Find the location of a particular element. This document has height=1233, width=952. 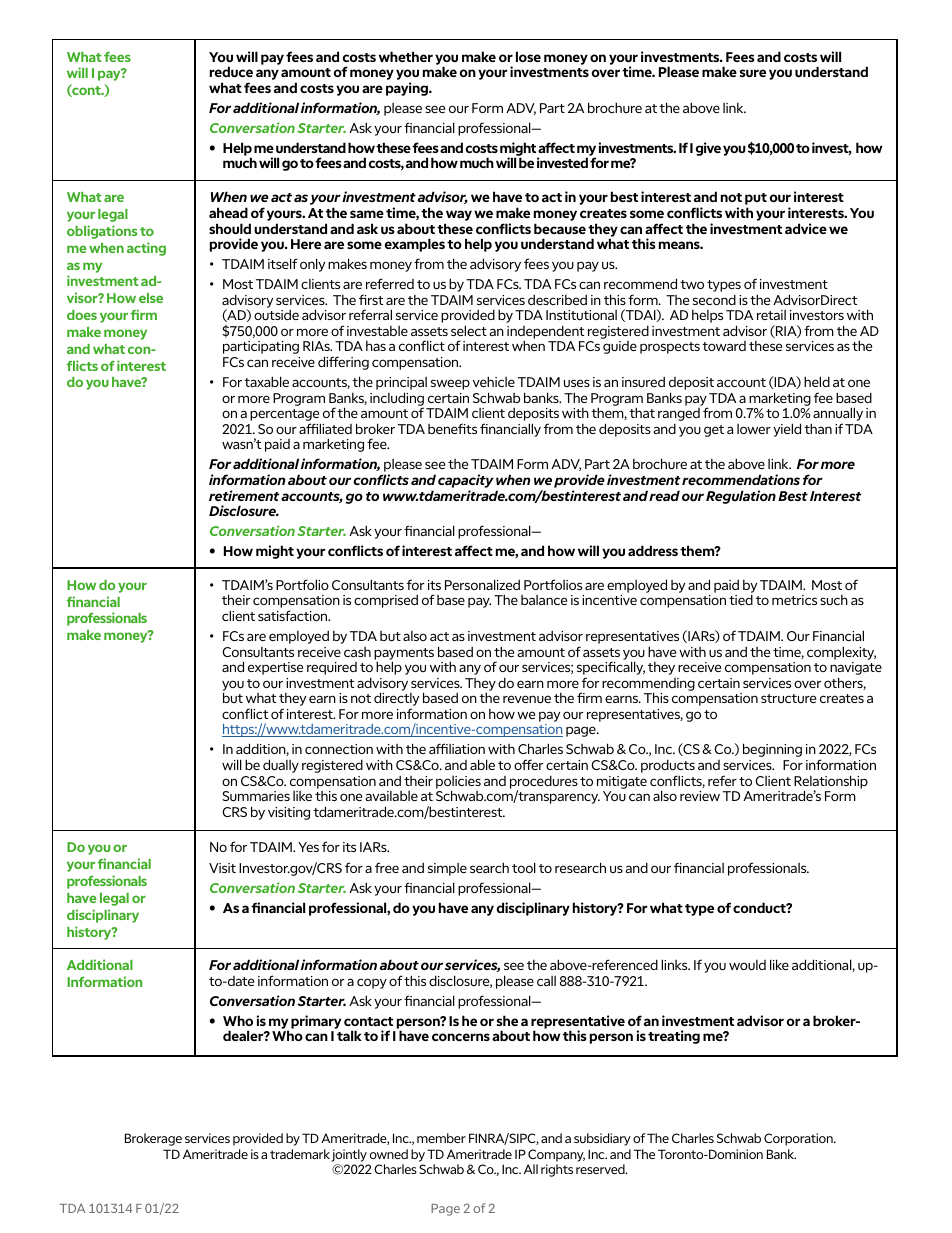

paying is located at coordinates (408, 89).
